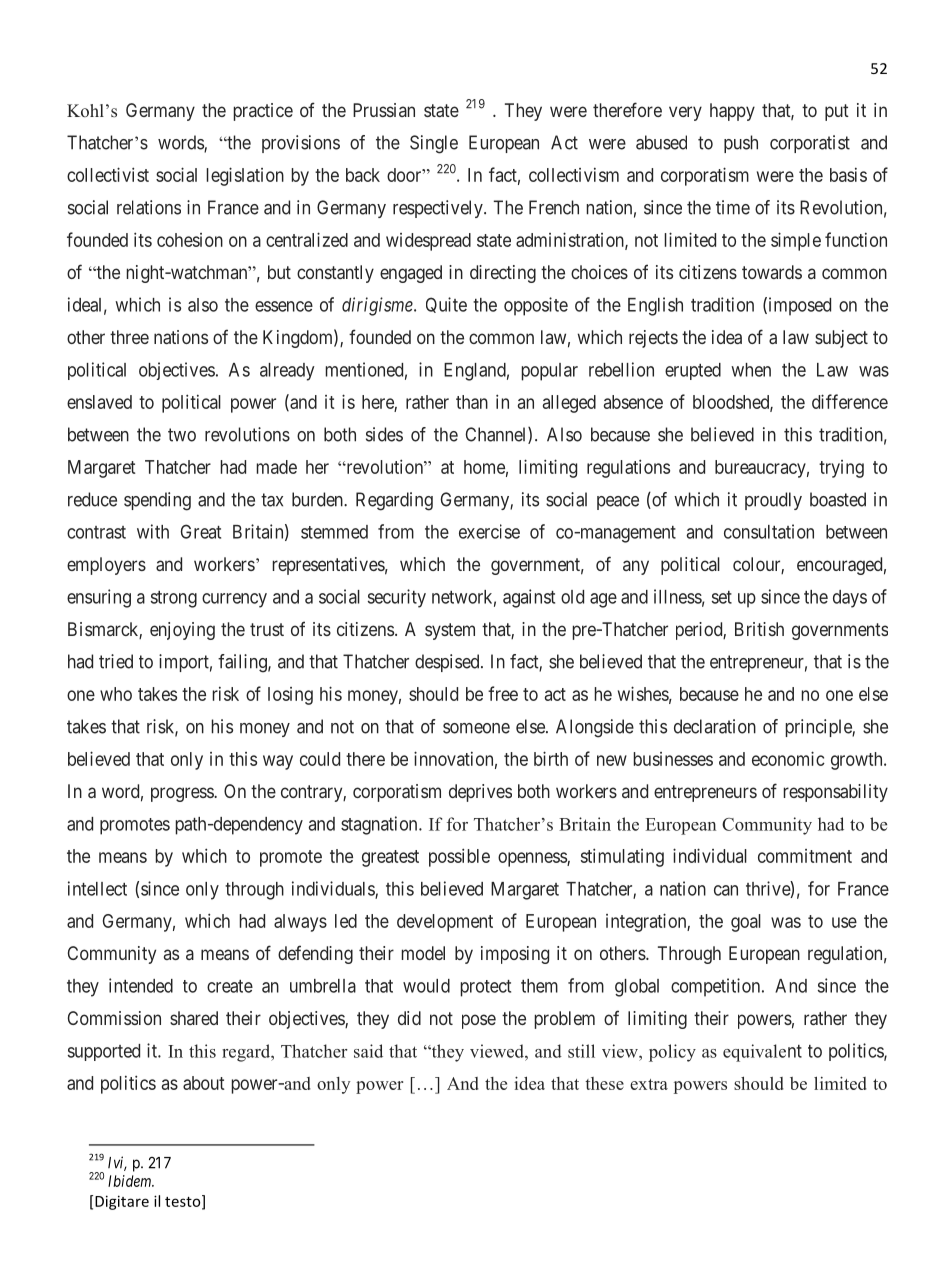 This screenshot has width=932, height=1288. Describe the element at coordinates (97, 888) in the screenshot. I see `intellect` at that location.
